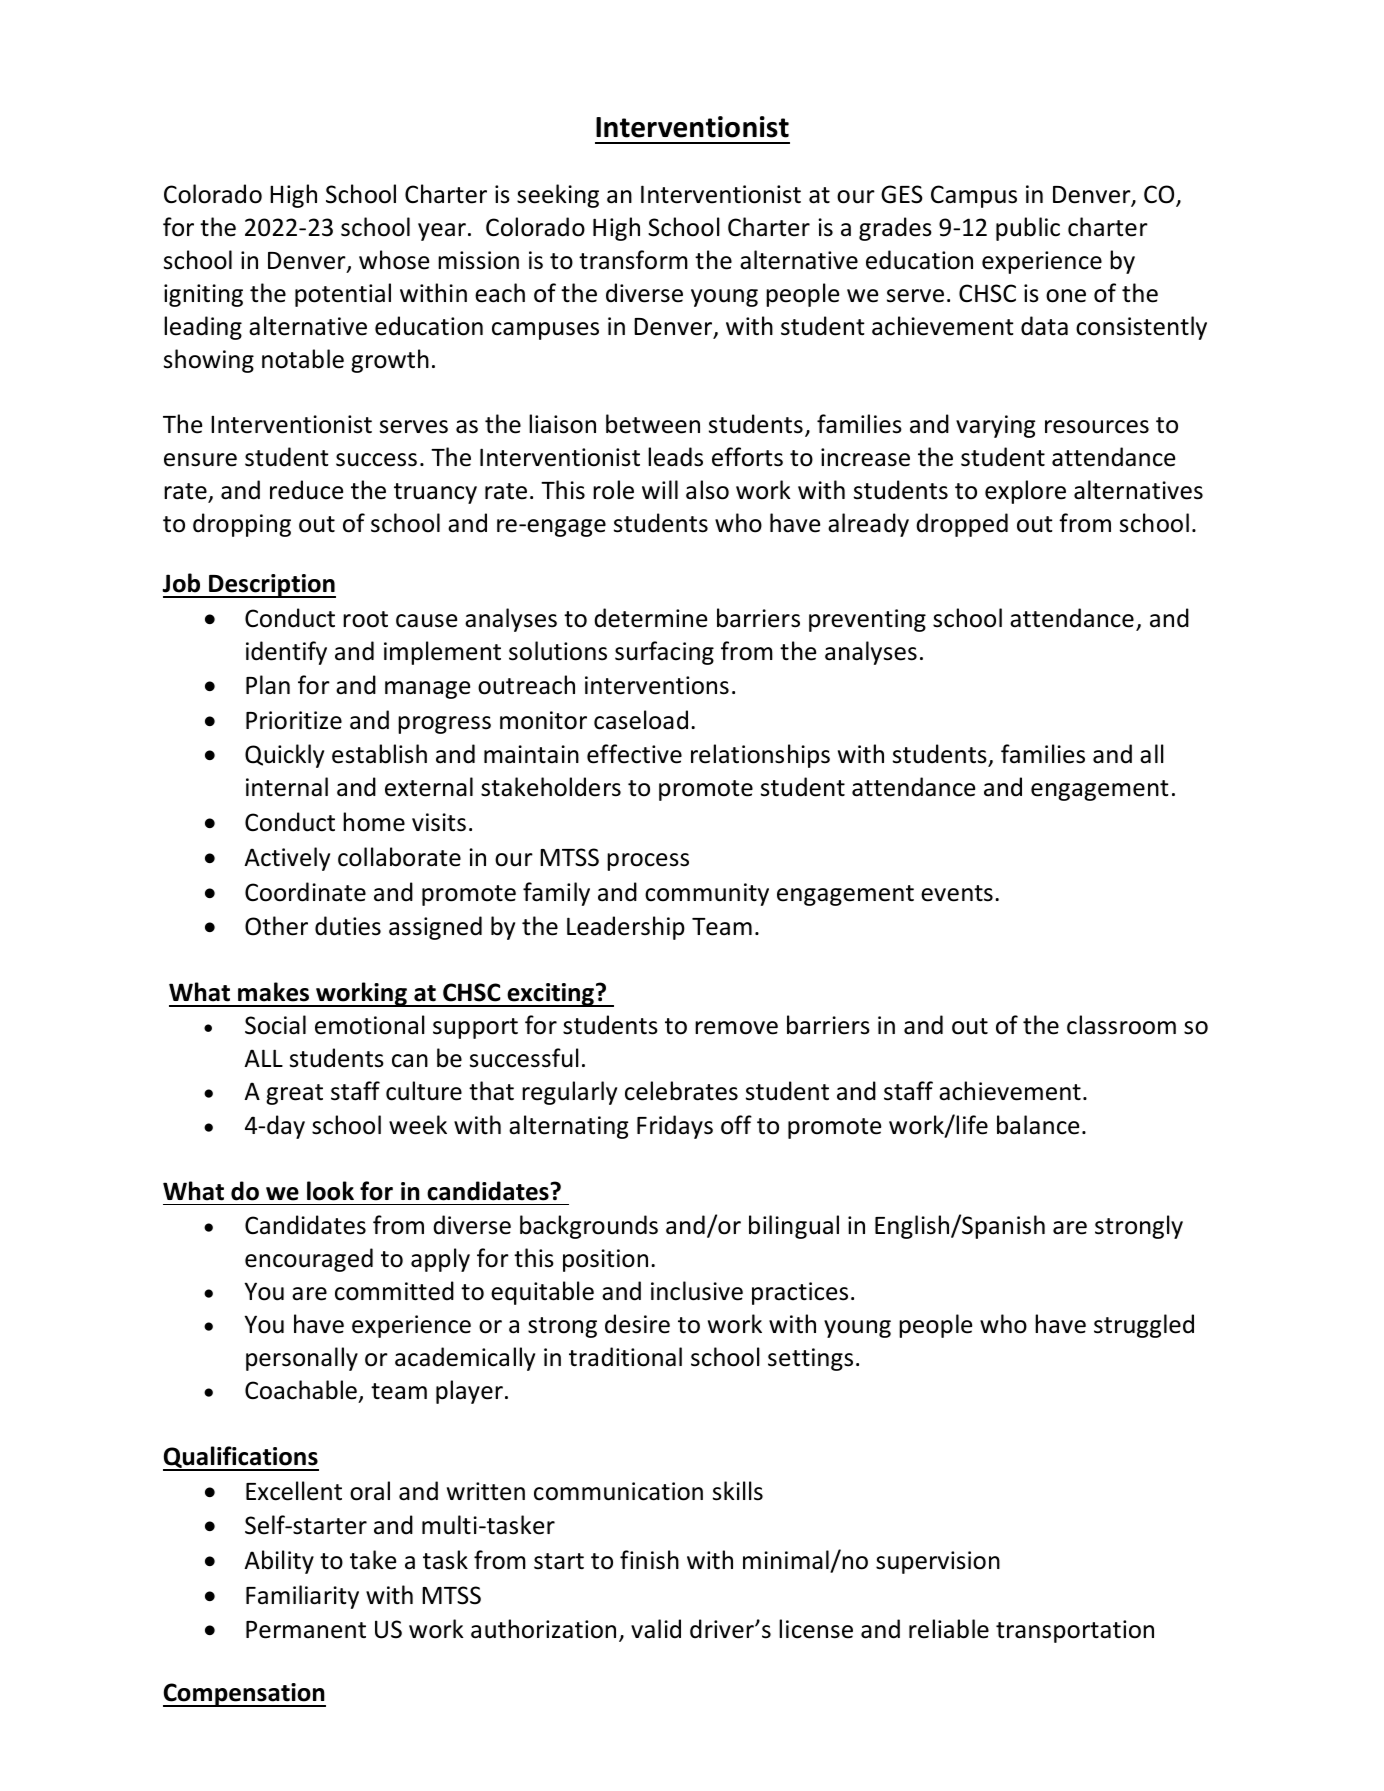  Describe the element at coordinates (675, 1127) in the document. I see `Fridays` at that location.
